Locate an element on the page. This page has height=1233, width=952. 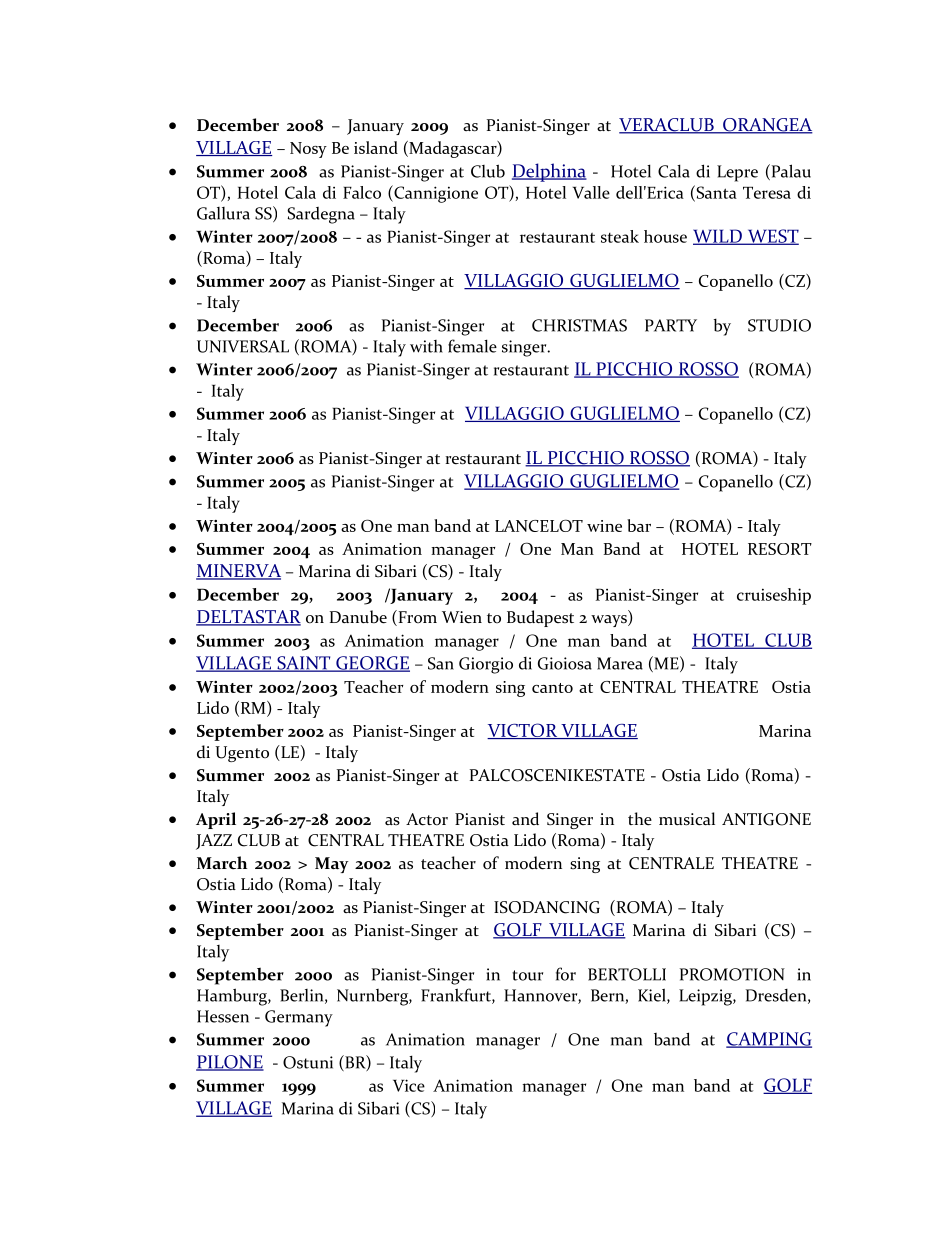
Teresa is located at coordinates (767, 192).
